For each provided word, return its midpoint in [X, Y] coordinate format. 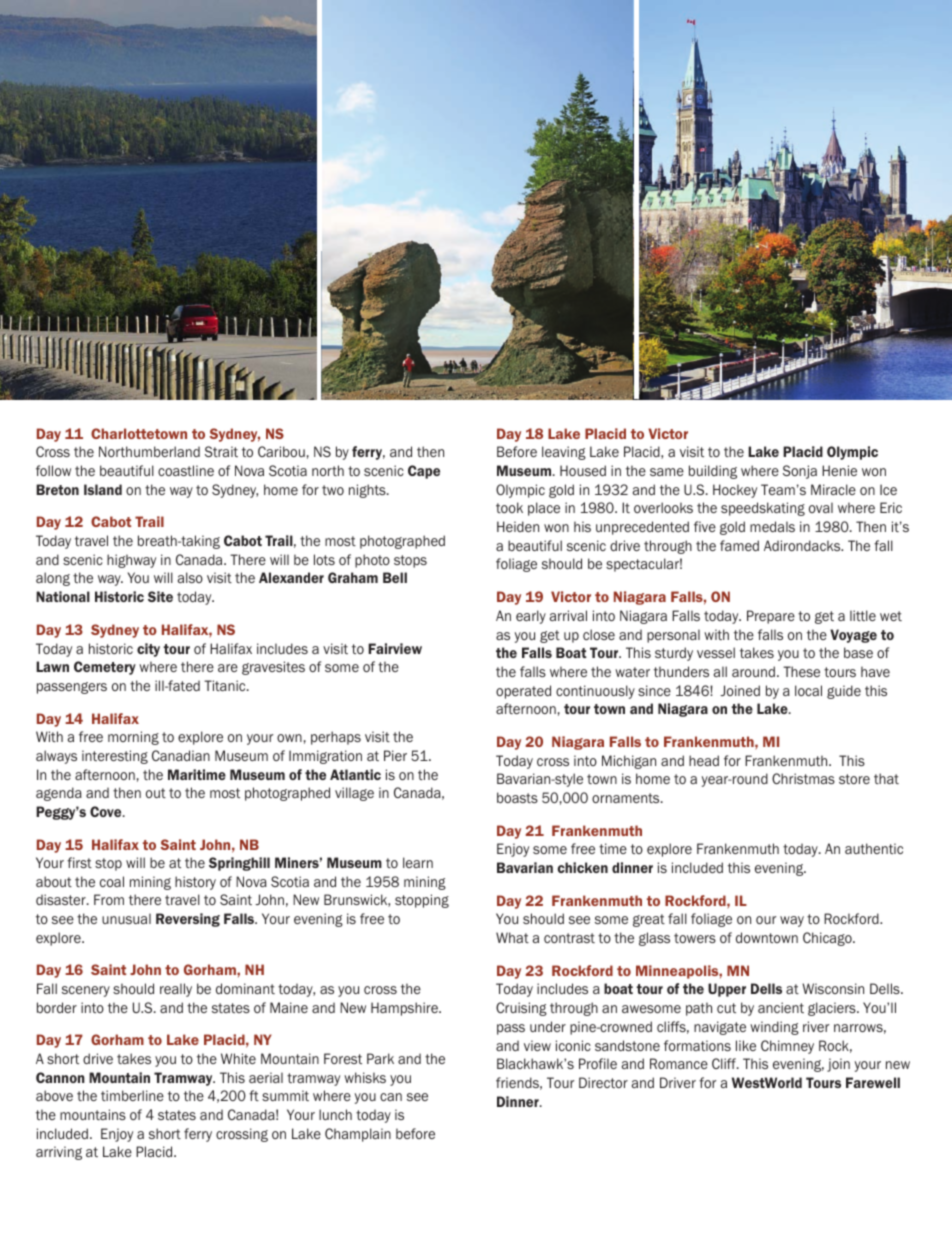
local [808, 690]
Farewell [873, 1082]
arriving [59, 1153]
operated [523, 692]
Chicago [828, 939]
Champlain [358, 1135]
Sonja [800, 472]
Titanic [226, 685]
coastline [186, 470]
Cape [424, 472]
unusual [126, 918]
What [512, 937]
